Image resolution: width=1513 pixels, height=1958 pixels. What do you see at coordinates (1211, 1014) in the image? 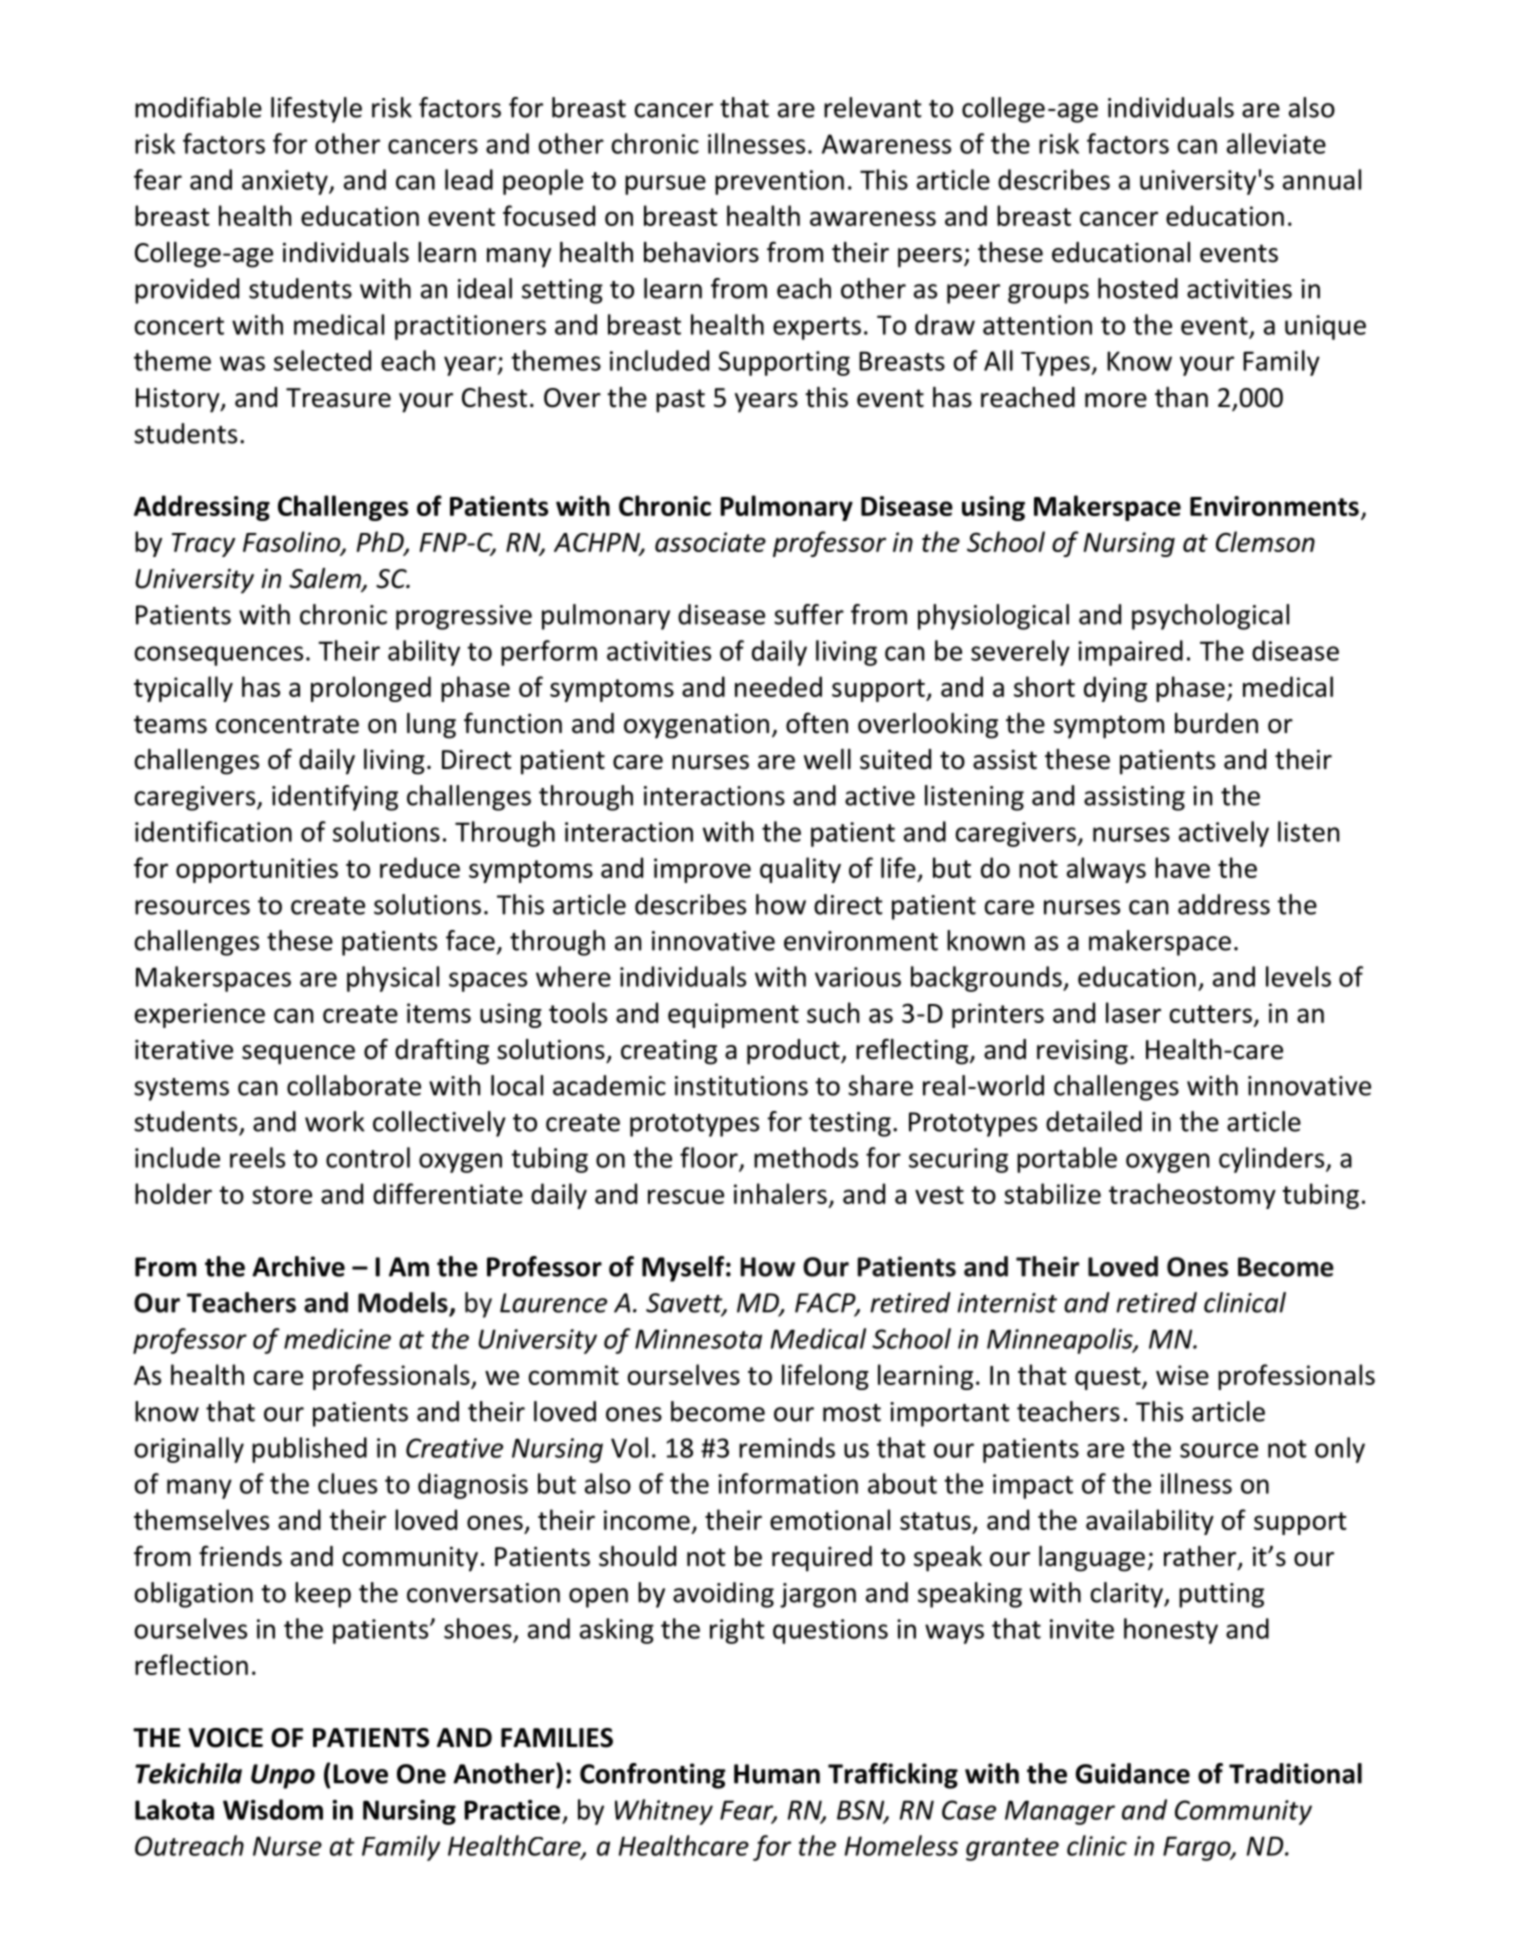
I see `cutters` at bounding box center [1211, 1014].
